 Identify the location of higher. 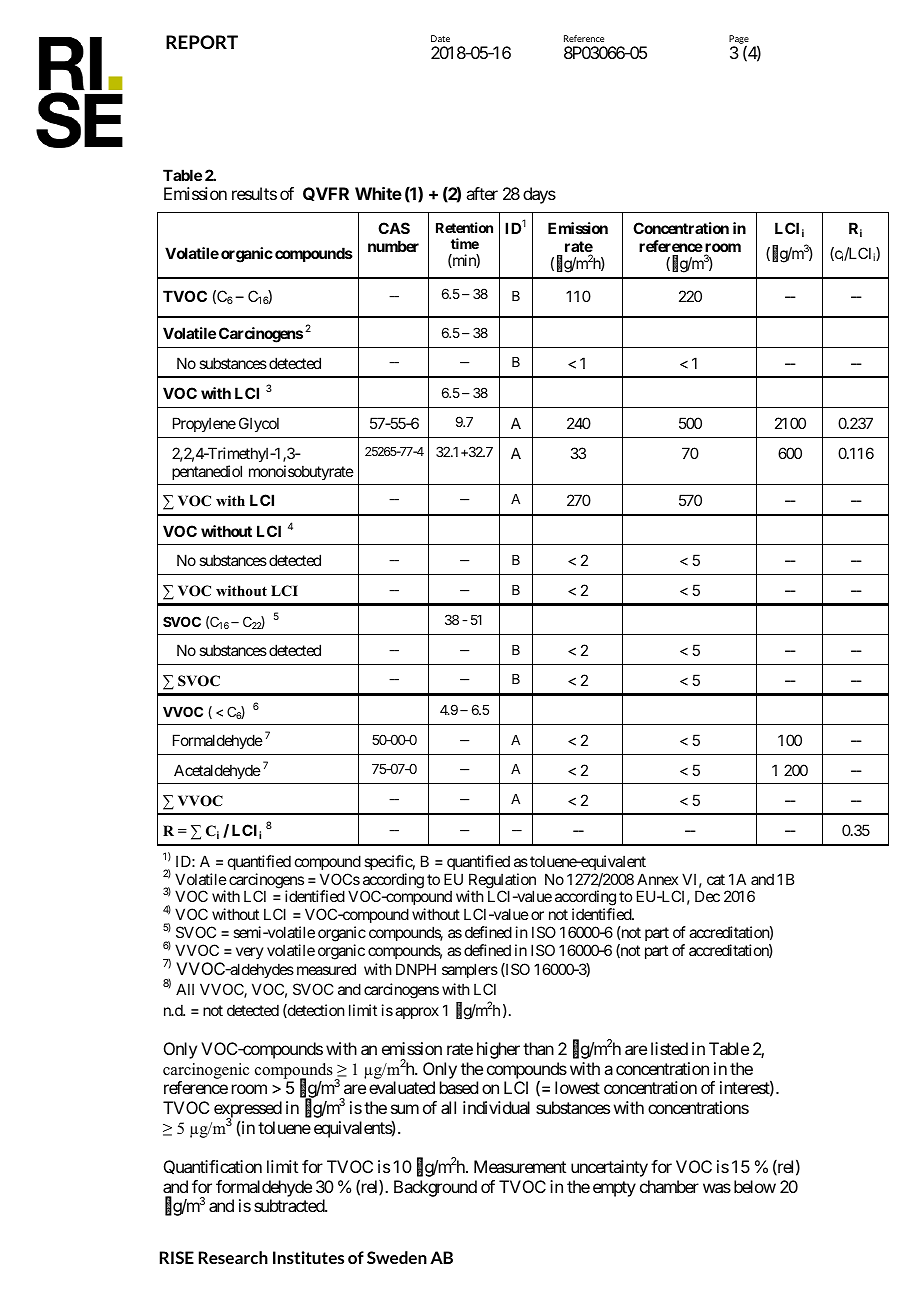
(498, 1050).
